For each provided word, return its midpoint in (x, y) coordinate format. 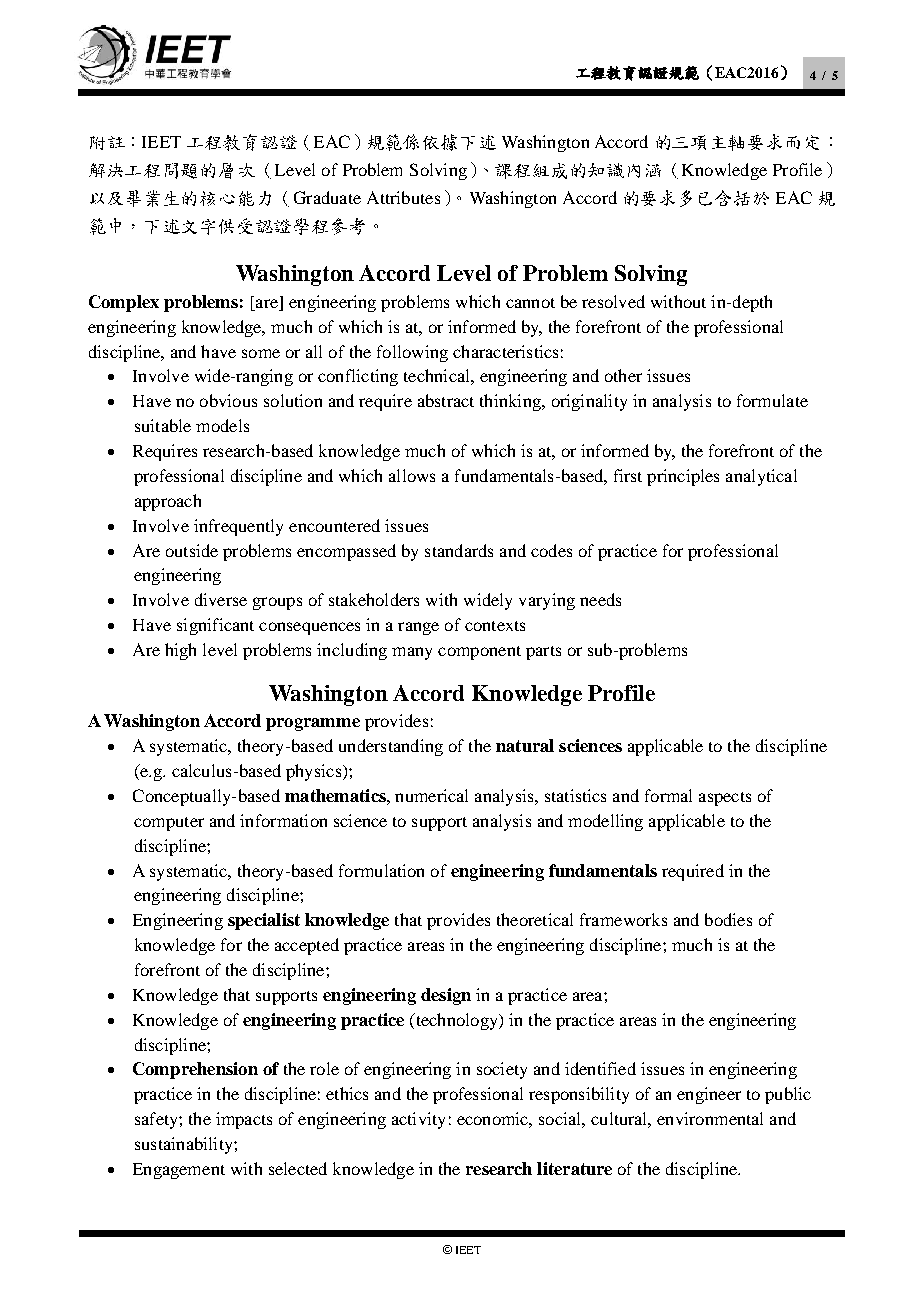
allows (412, 475)
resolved (613, 301)
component (479, 653)
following (412, 353)
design (446, 996)
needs (600, 599)
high (180, 651)
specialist (264, 921)
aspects (725, 799)
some (261, 353)
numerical (431, 795)
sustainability (185, 1145)
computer (169, 824)
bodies (728, 919)
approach (168, 502)
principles (683, 477)
